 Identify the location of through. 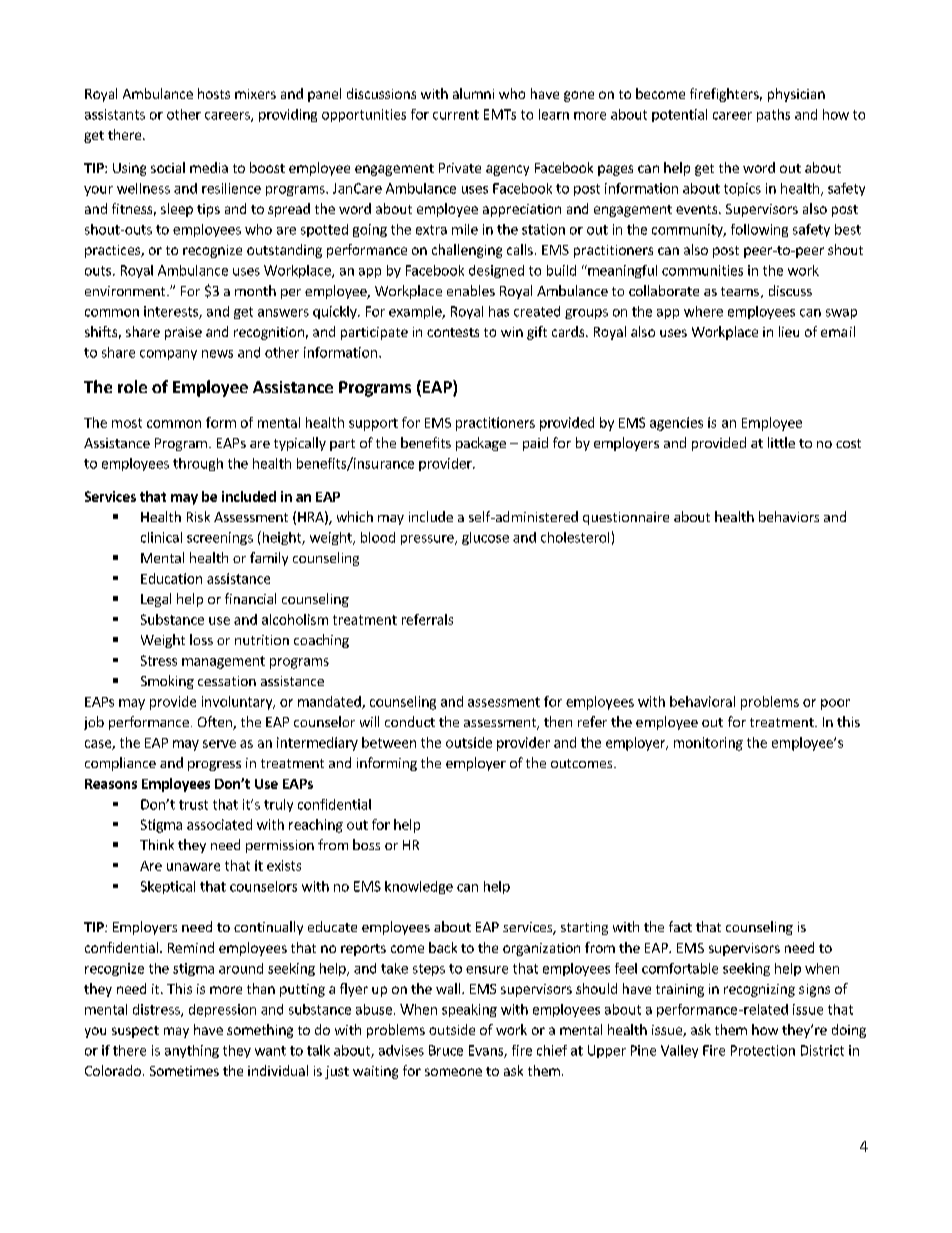
(198, 464).
